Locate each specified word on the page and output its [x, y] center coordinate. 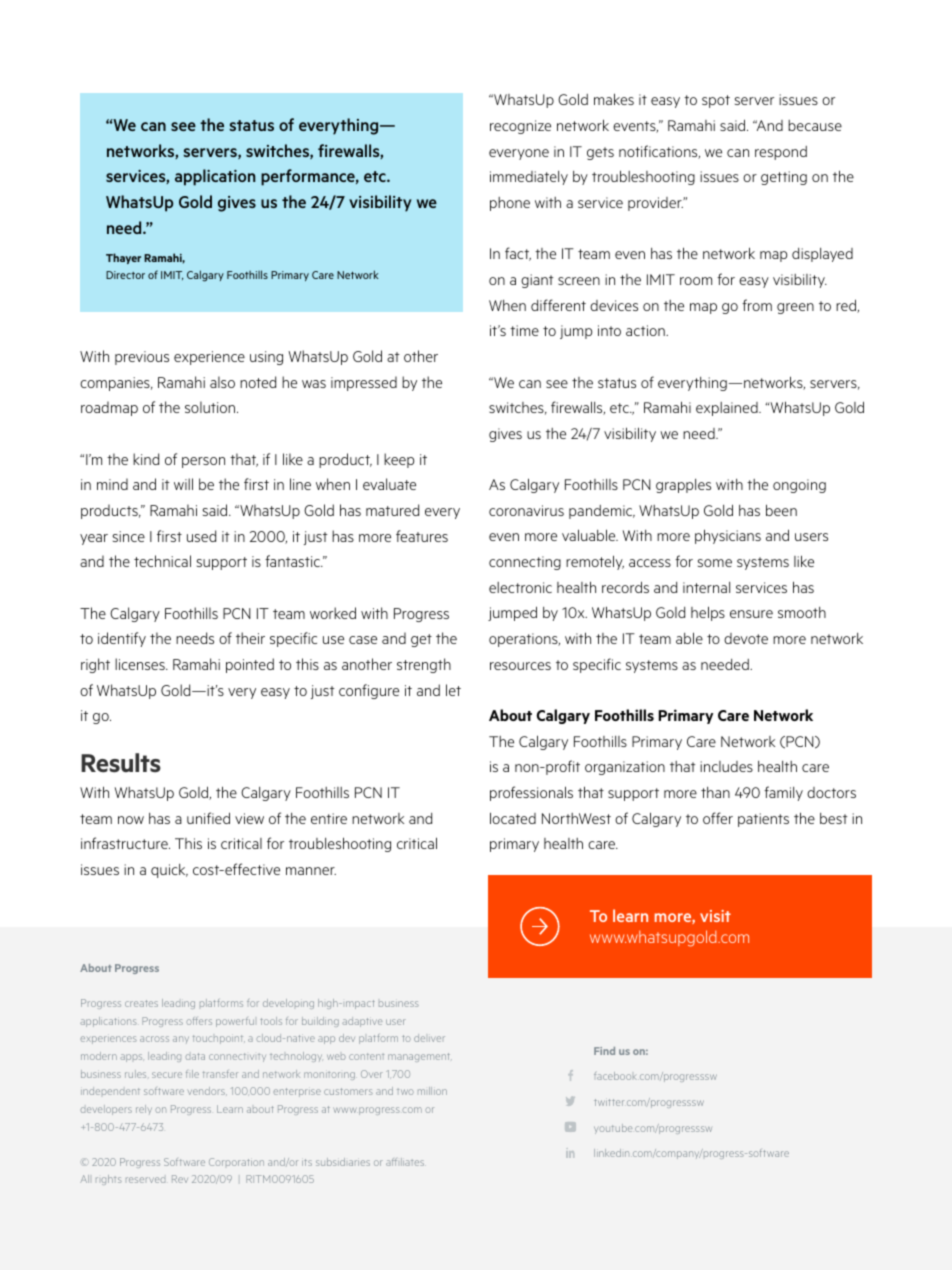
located [513, 818]
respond [781, 153]
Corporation [236, 1162]
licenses [141, 664]
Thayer [123, 258]
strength [424, 665]
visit [715, 916]
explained [728, 409]
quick [169, 871]
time [524, 330]
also [222, 382]
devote [746, 638]
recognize [520, 127]
